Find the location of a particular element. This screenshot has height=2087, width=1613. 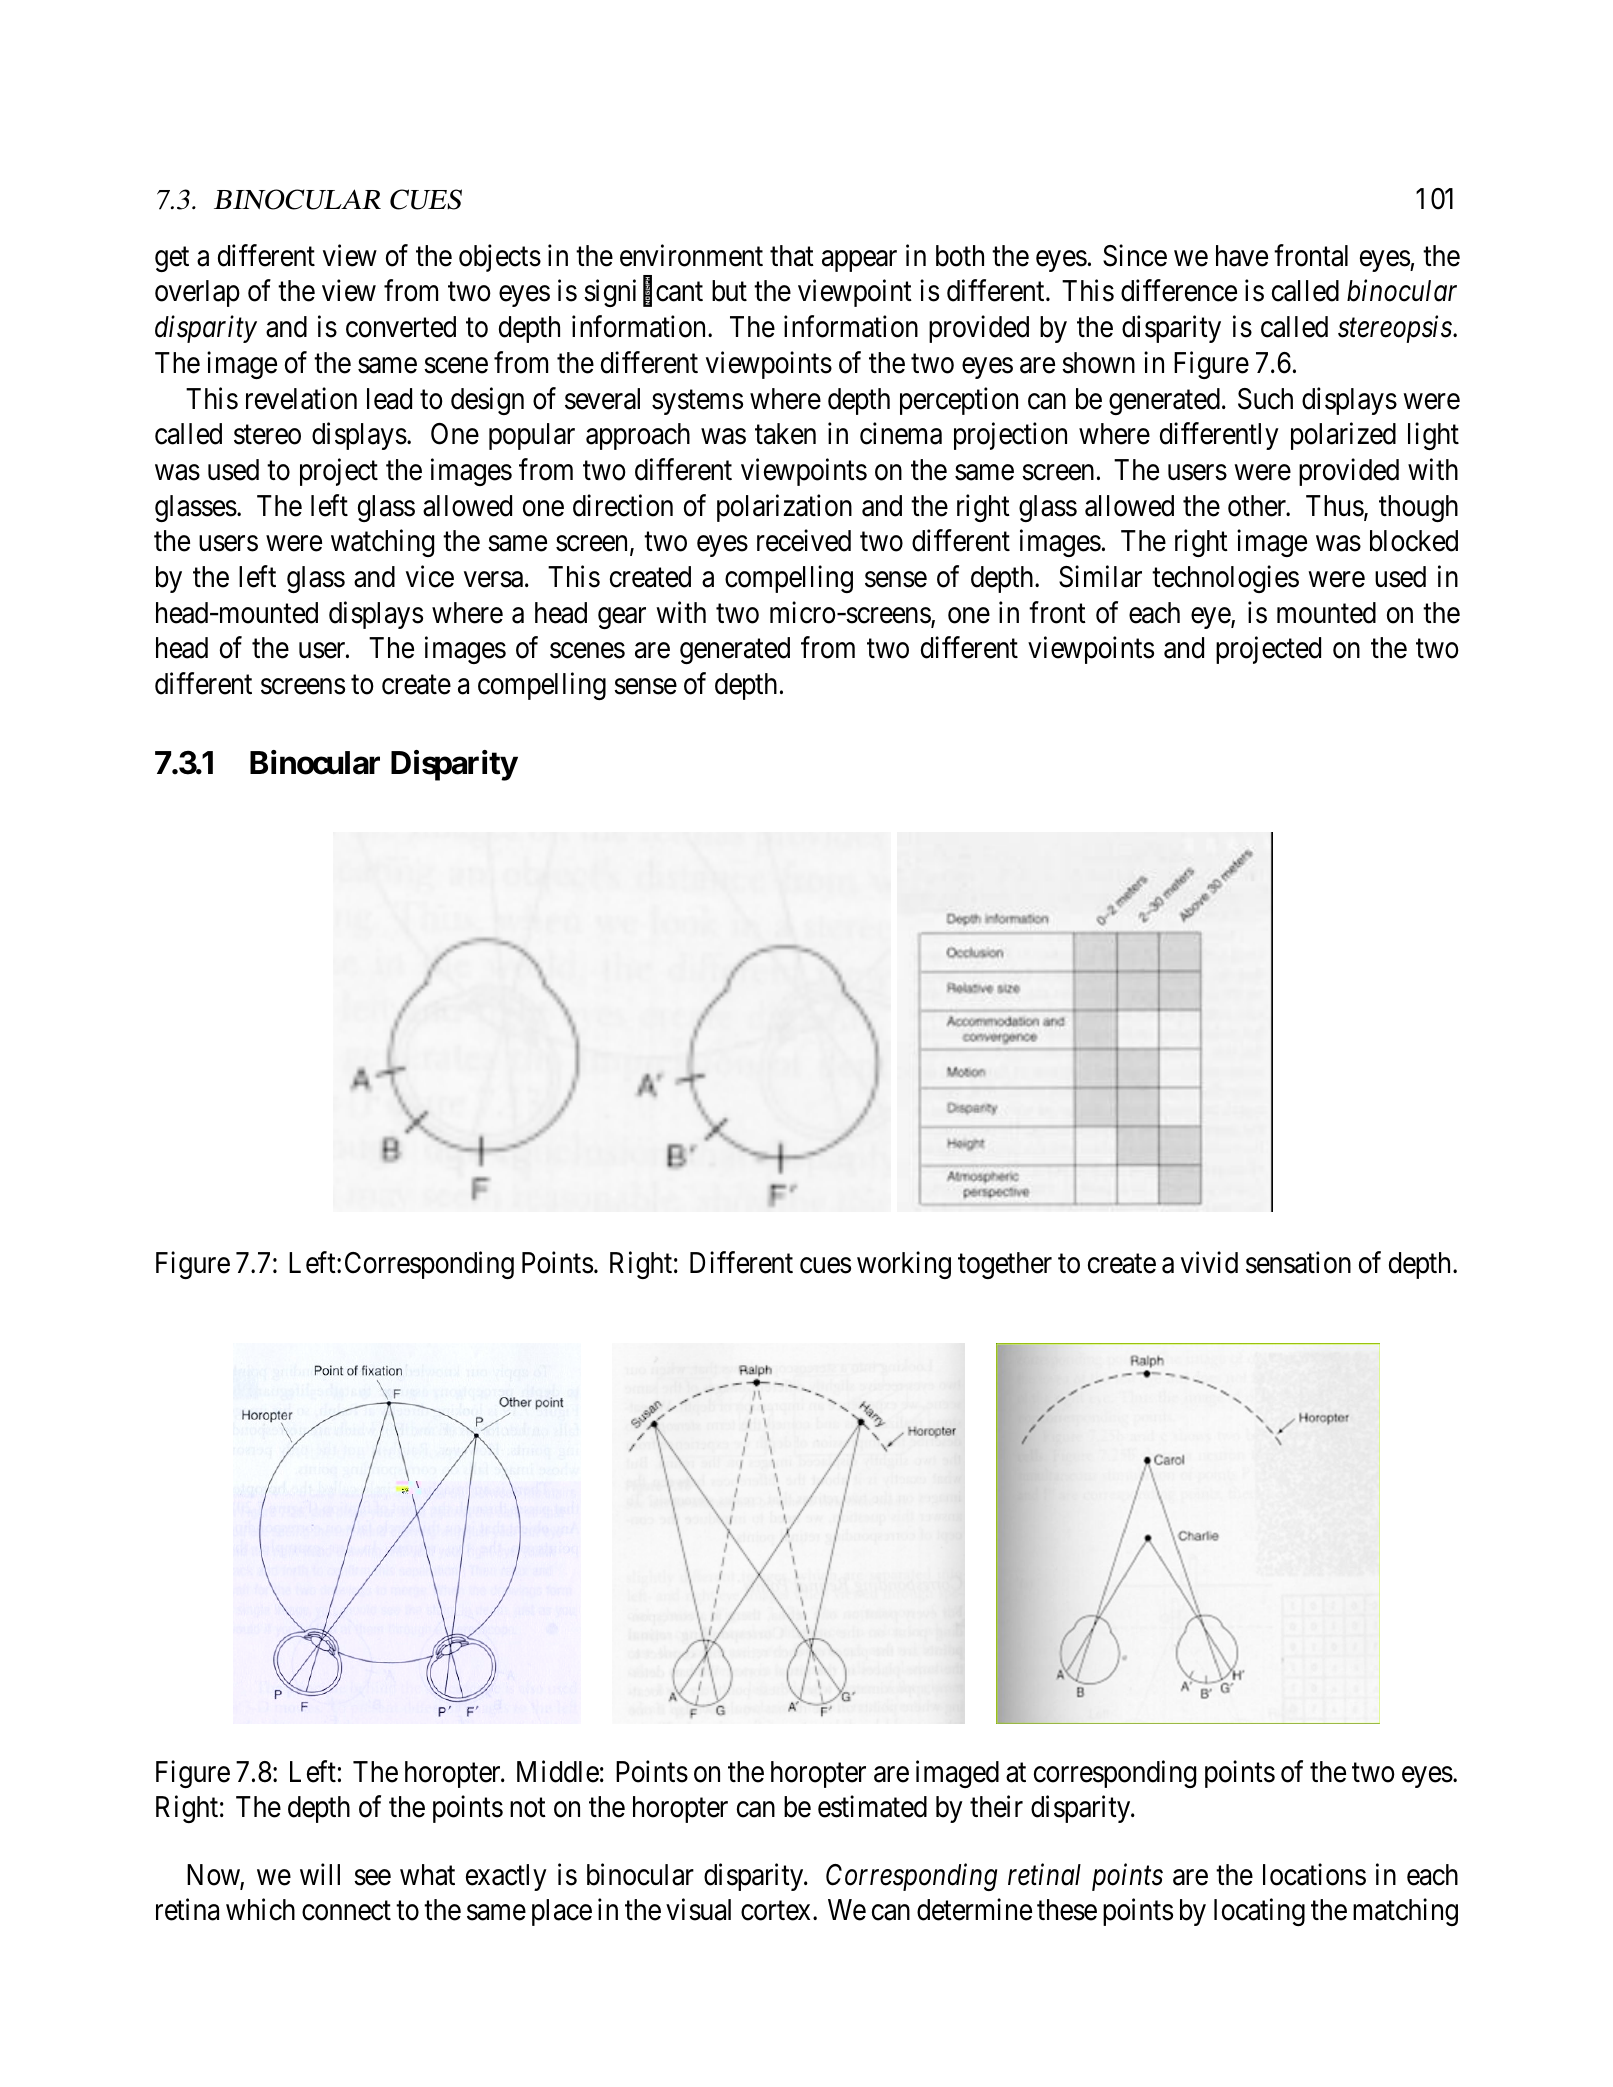

working is located at coordinates (904, 1265).
